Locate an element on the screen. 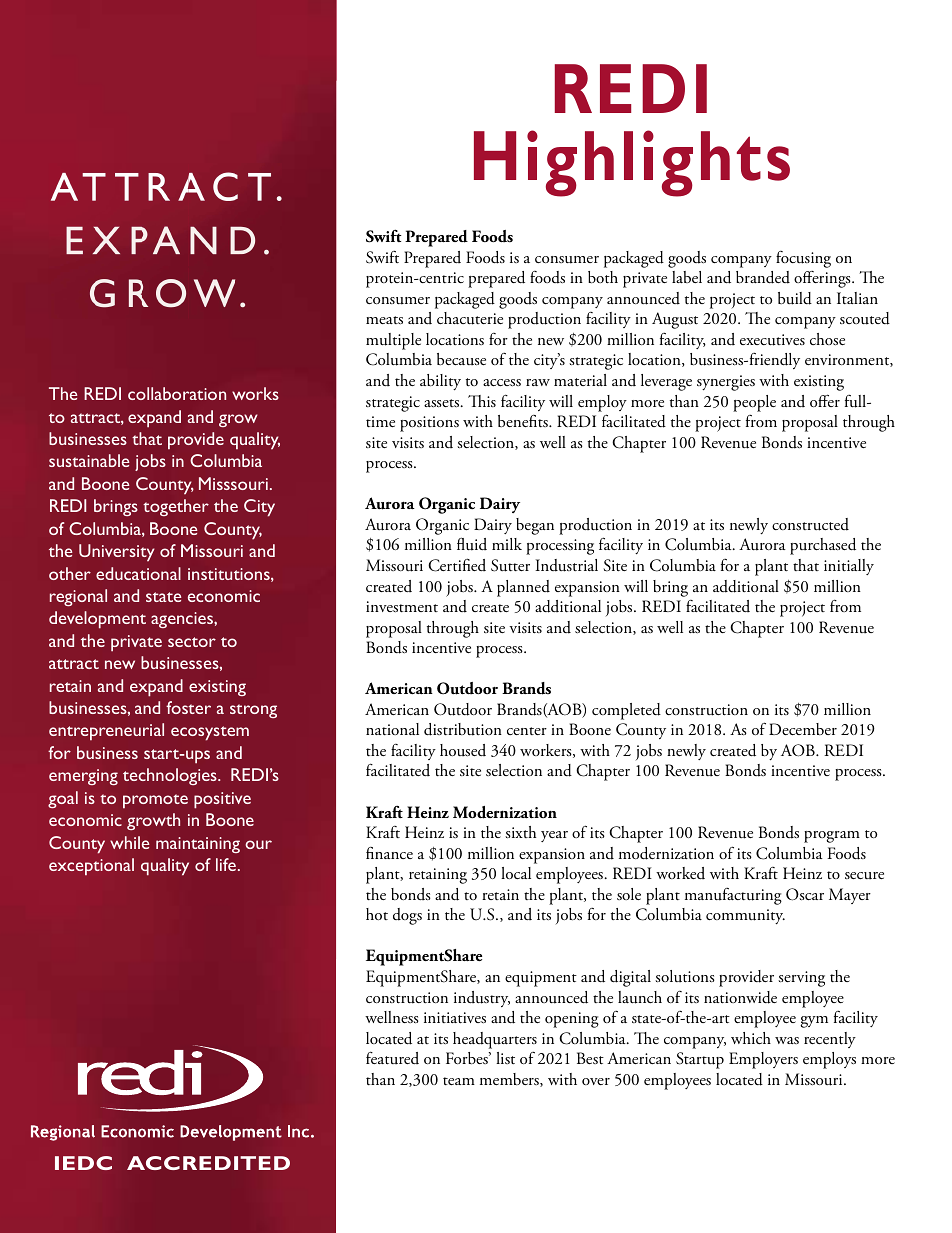 This screenshot has height=1233, width=952. meats is located at coordinates (384, 320).
